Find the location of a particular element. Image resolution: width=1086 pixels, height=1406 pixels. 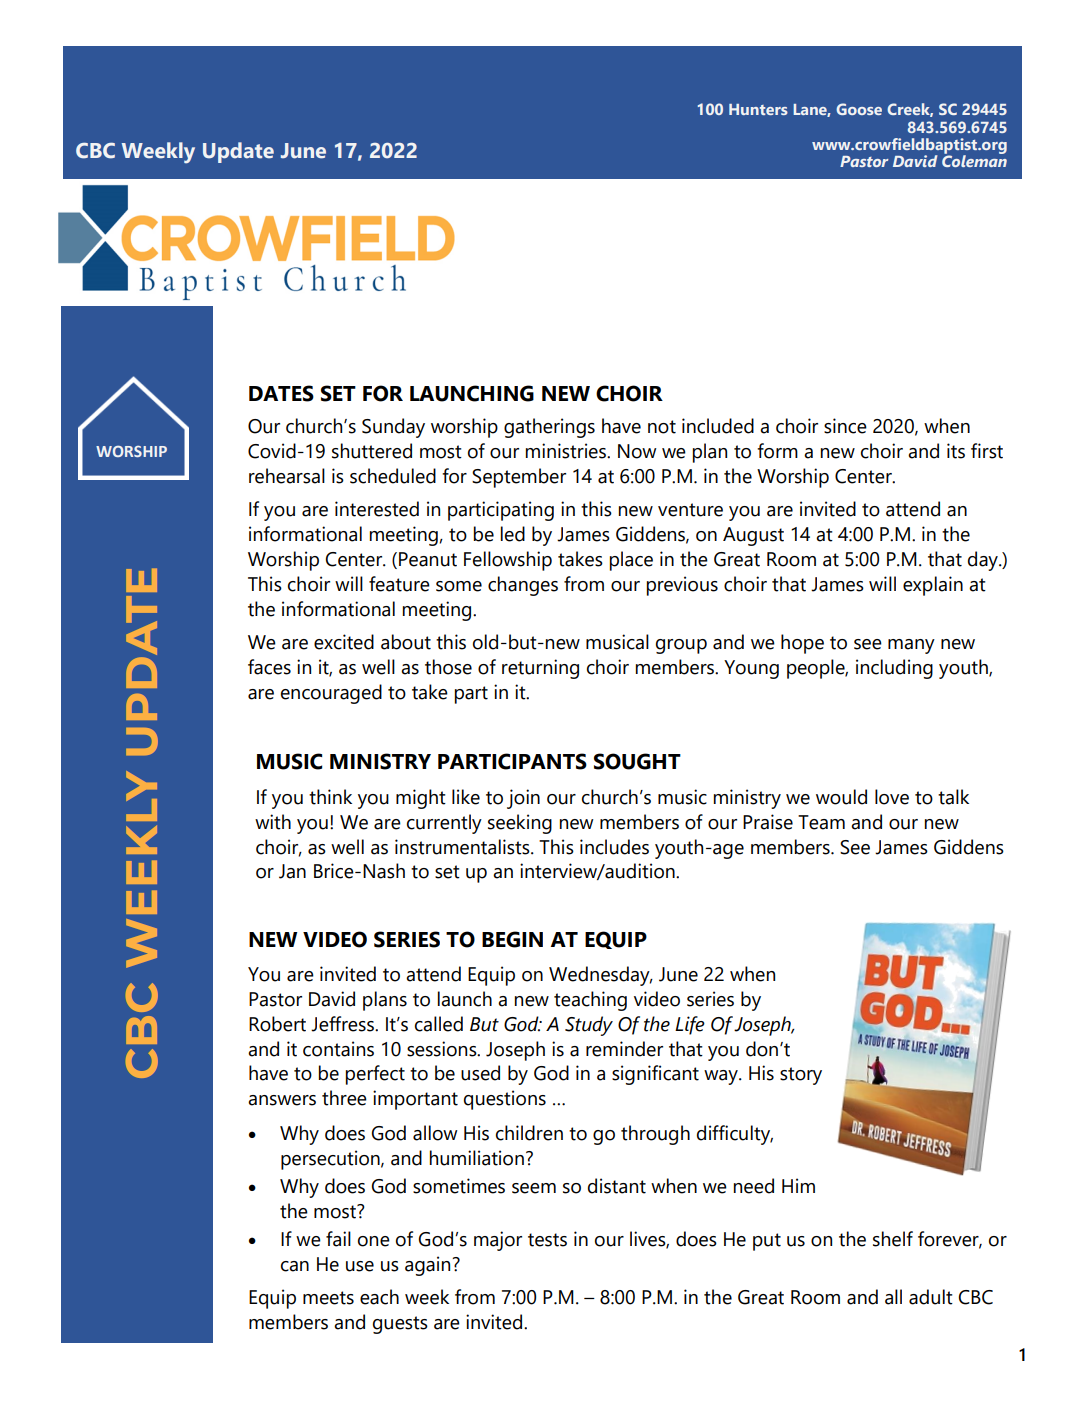

tests is located at coordinates (547, 1240).
